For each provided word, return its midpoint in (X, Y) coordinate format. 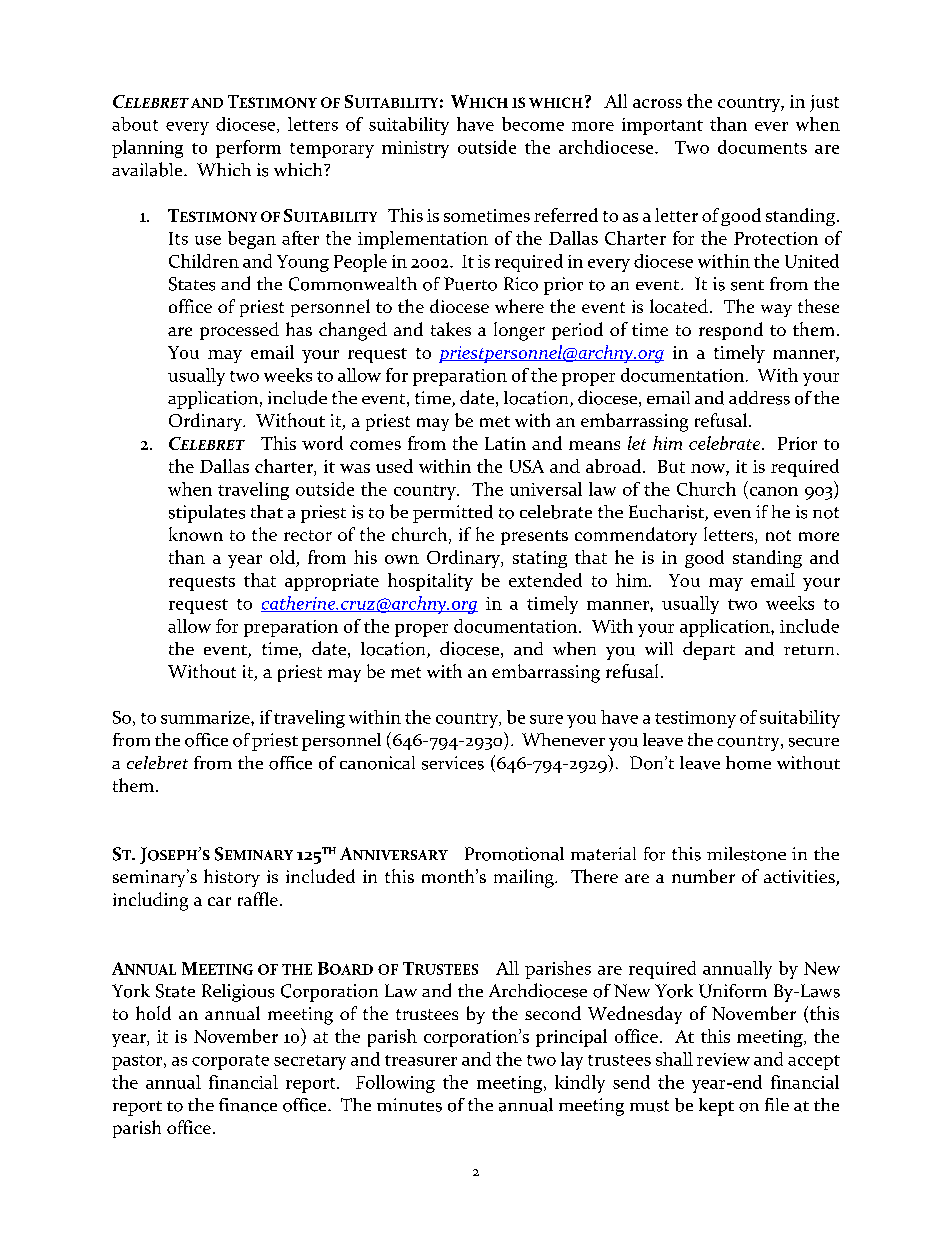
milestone (746, 854)
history (232, 878)
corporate (230, 1062)
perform (248, 149)
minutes (409, 1105)
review (723, 1059)
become (533, 124)
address (759, 398)
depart (709, 650)
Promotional (514, 854)
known (196, 534)
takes (451, 329)
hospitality (430, 582)
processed (239, 331)
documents (762, 147)
